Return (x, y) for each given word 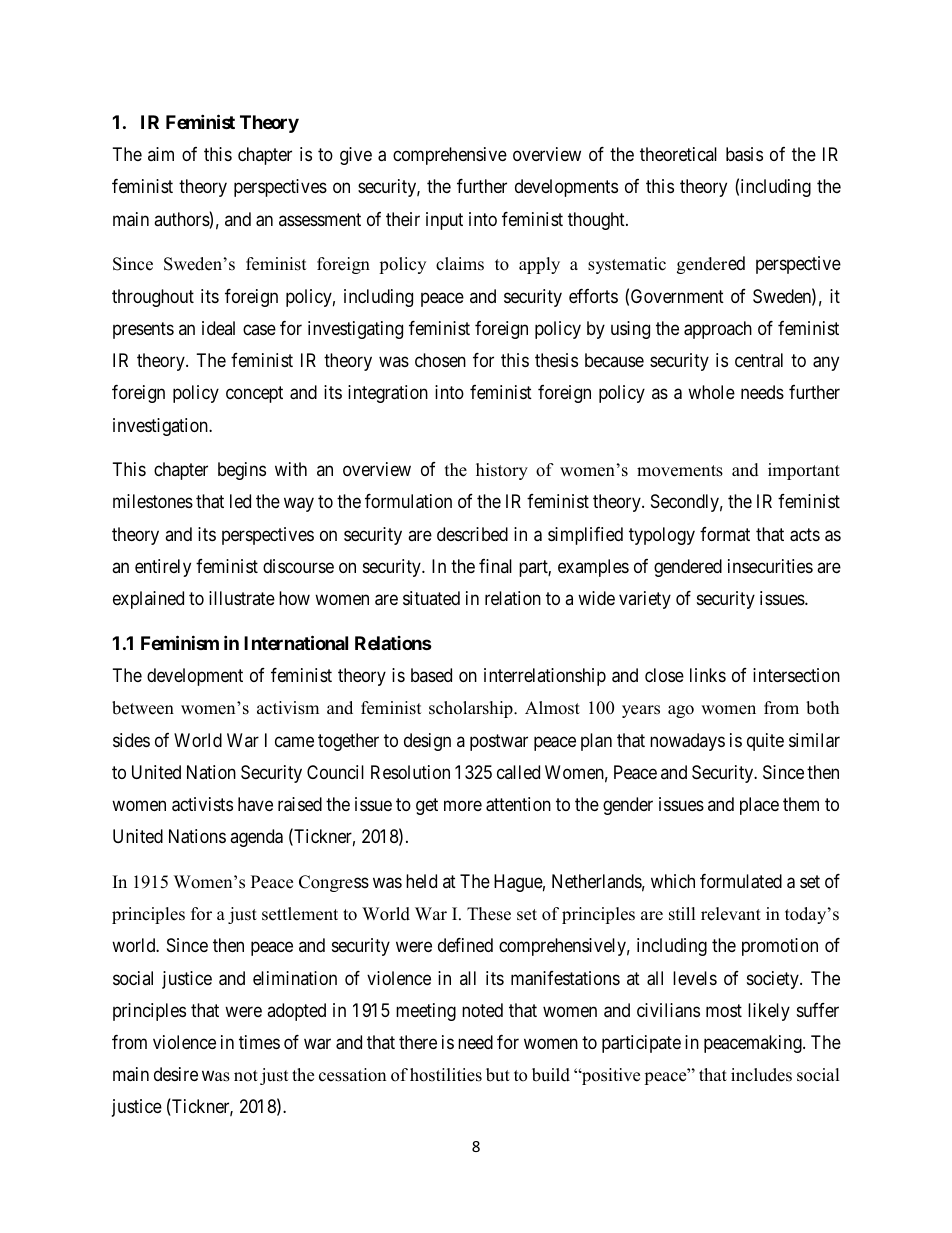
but (498, 1075)
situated (431, 598)
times (259, 1042)
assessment (320, 219)
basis (744, 154)
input (444, 221)
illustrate (242, 598)
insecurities (770, 566)
